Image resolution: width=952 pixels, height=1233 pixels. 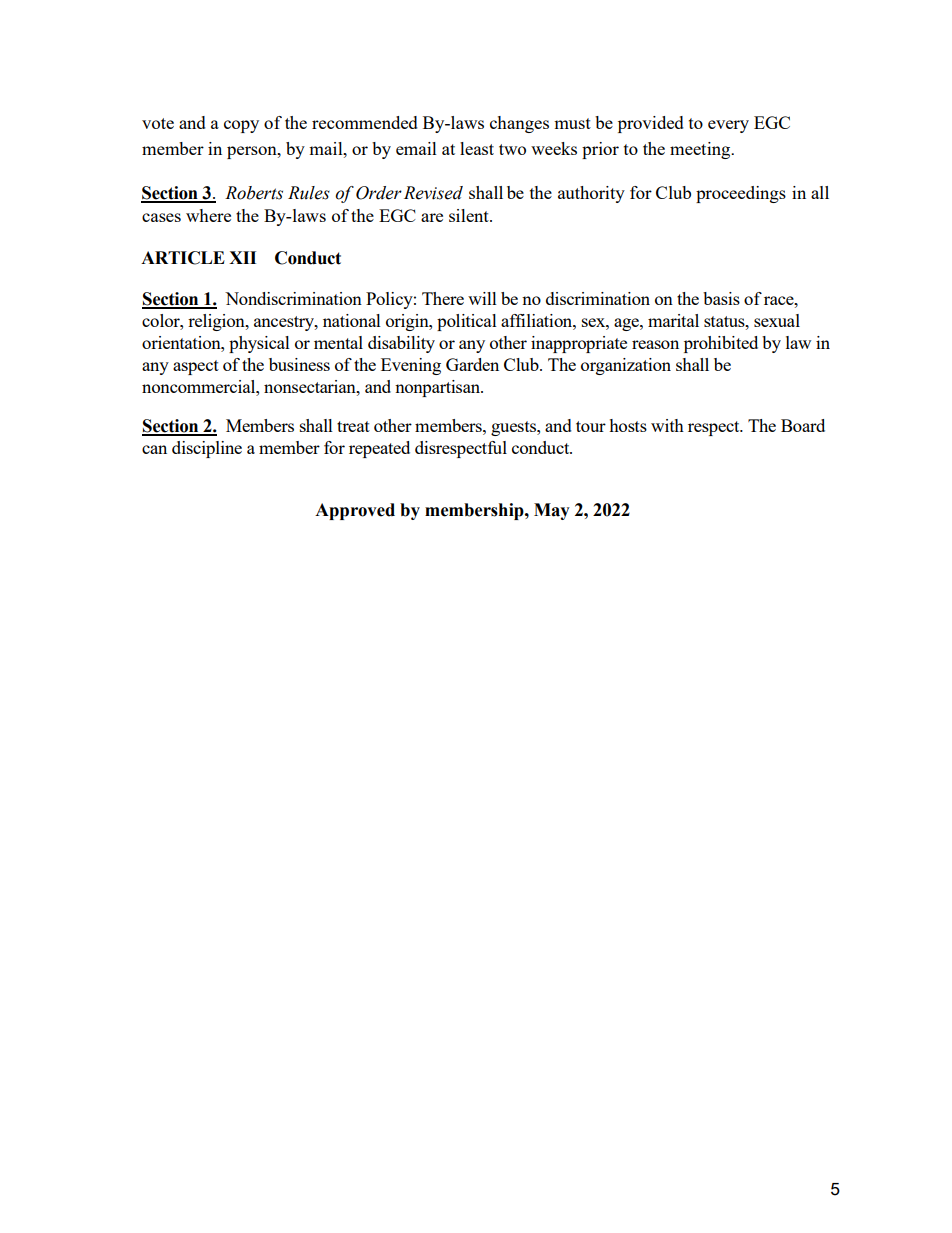 What do you see at coordinates (217, 322) in the page?
I see `religion` at bounding box center [217, 322].
